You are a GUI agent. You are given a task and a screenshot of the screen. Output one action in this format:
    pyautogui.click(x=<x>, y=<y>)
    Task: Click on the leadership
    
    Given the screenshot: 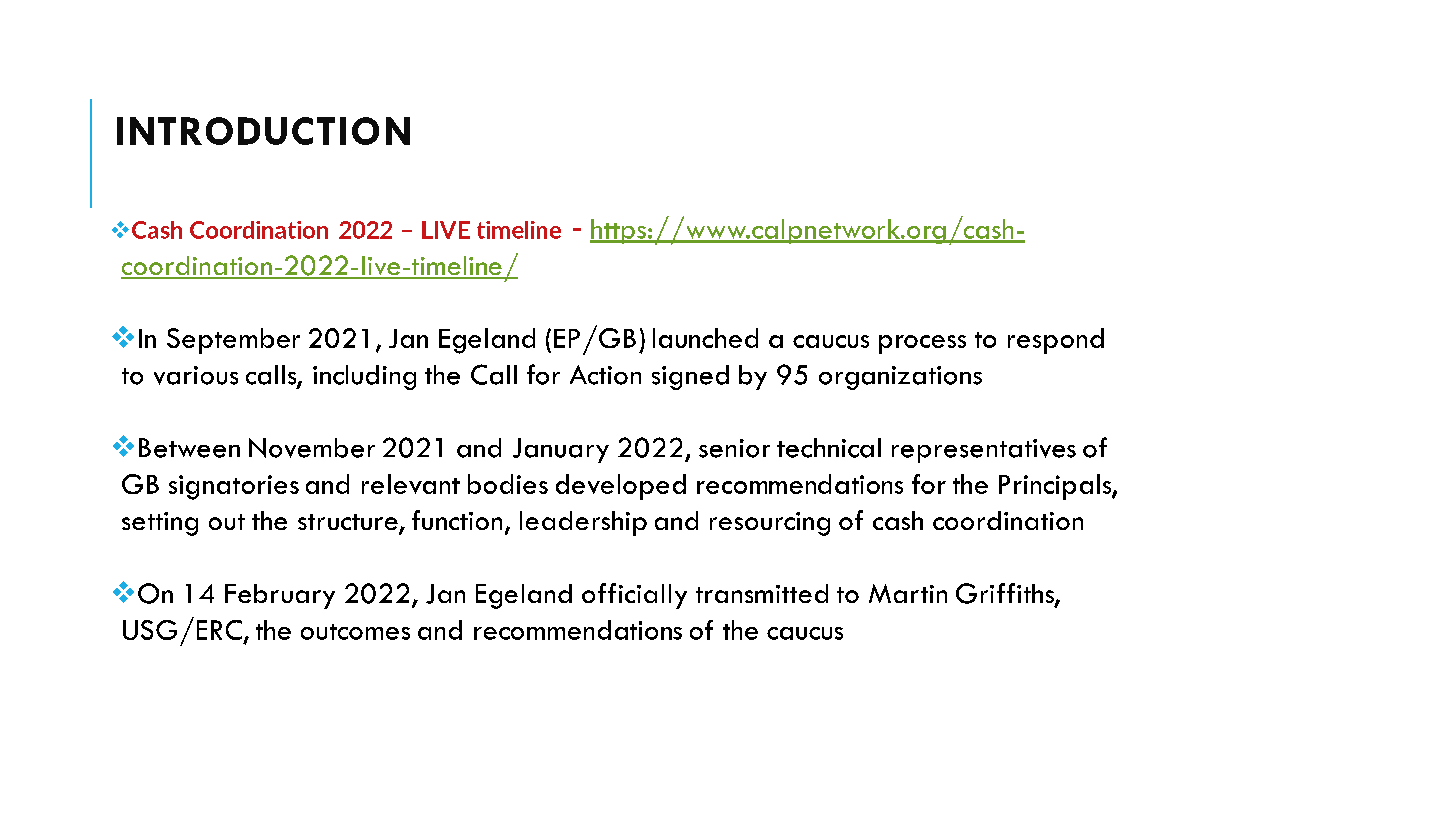 What is the action you would take?
    pyautogui.click(x=583, y=523)
